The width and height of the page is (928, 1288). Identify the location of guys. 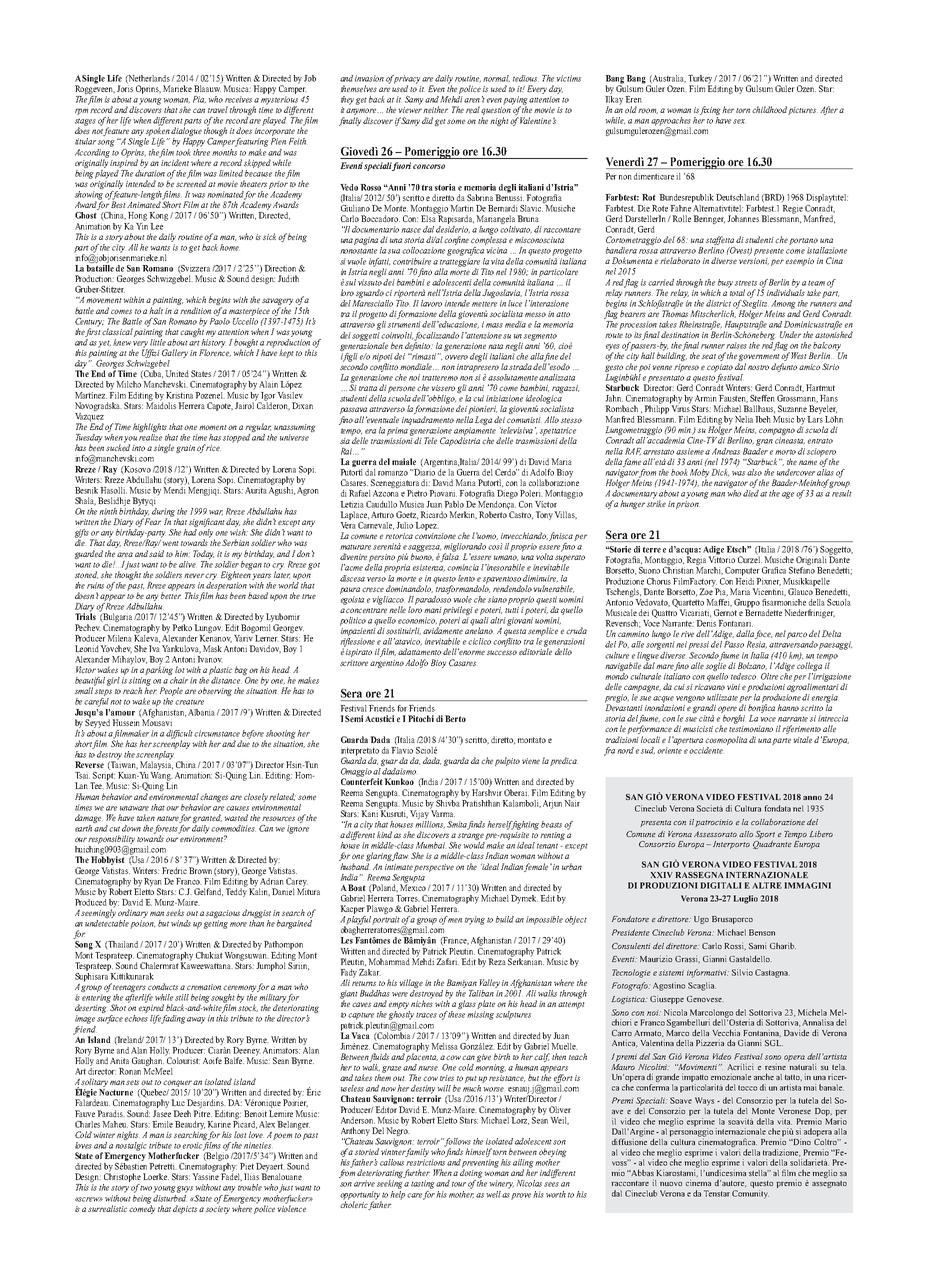
(185, 1189).
